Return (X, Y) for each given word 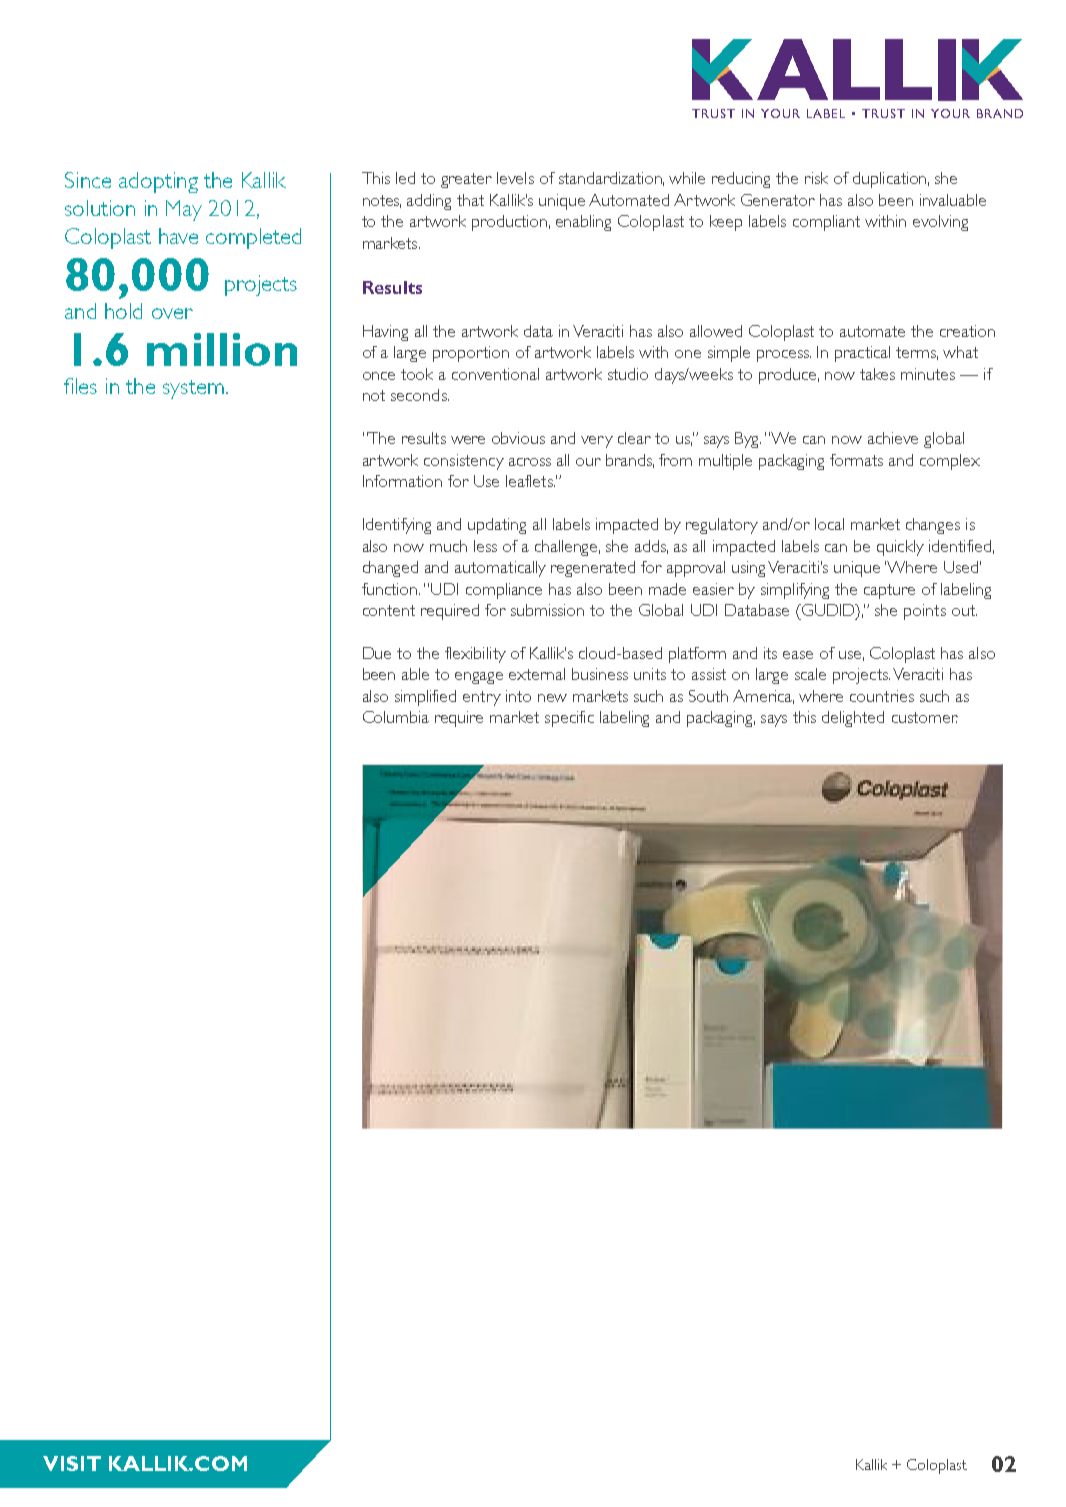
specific (569, 719)
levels (515, 178)
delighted (853, 719)
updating (497, 526)
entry (482, 698)
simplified (425, 698)
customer (925, 717)
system (193, 389)
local (829, 524)
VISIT (72, 1463)
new (552, 698)
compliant (826, 223)
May (184, 210)
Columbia (396, 717)
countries (882, 696)
